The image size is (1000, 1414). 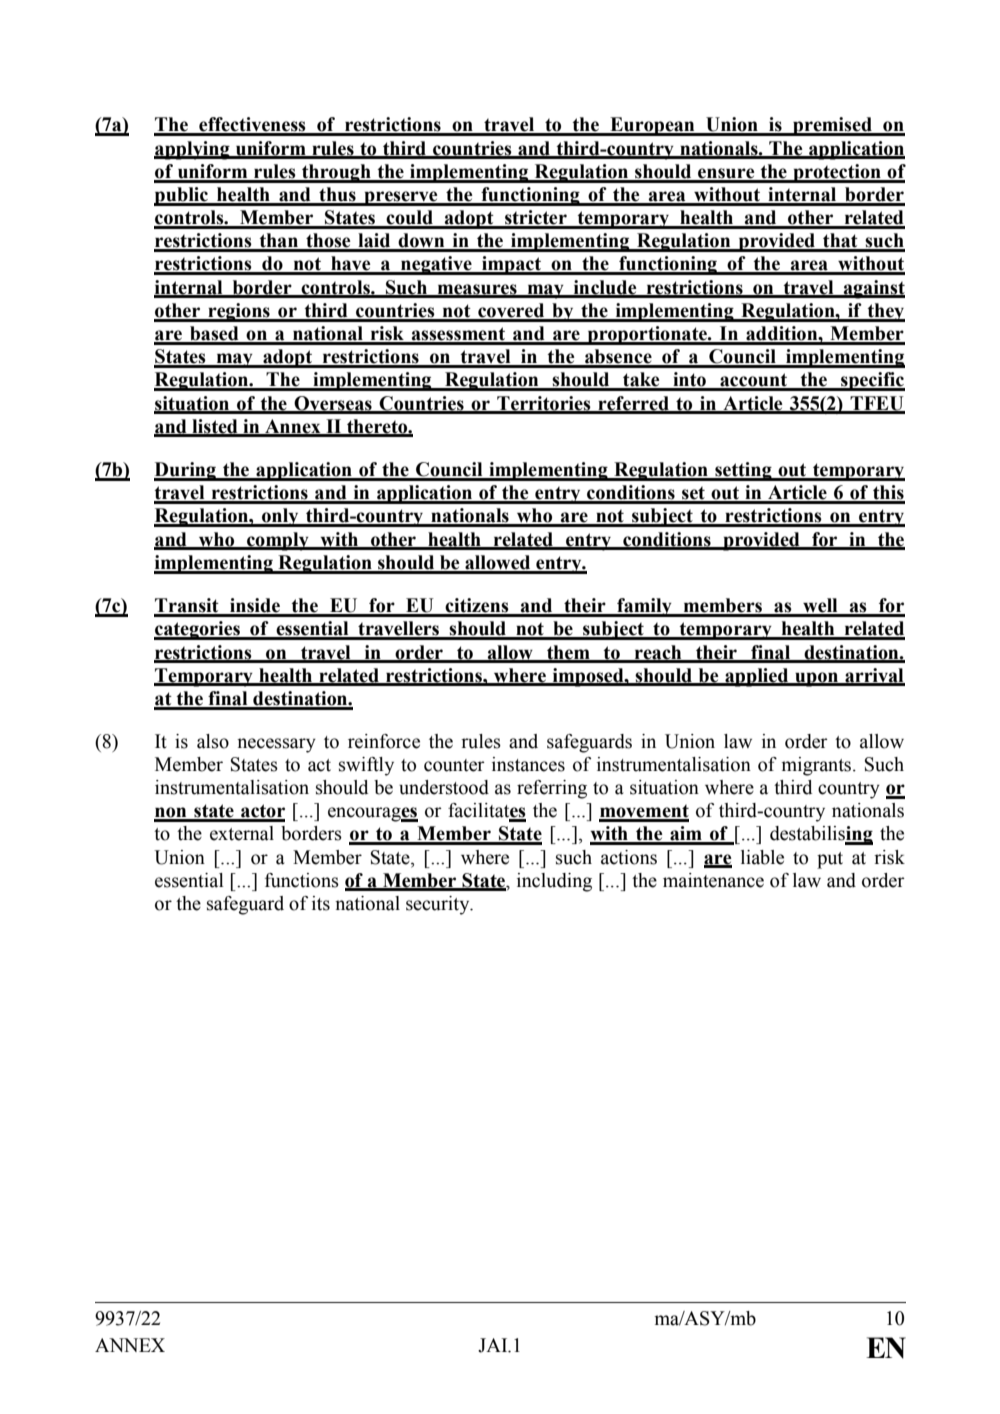 I want to click on family, so click(x=644, y=607).
